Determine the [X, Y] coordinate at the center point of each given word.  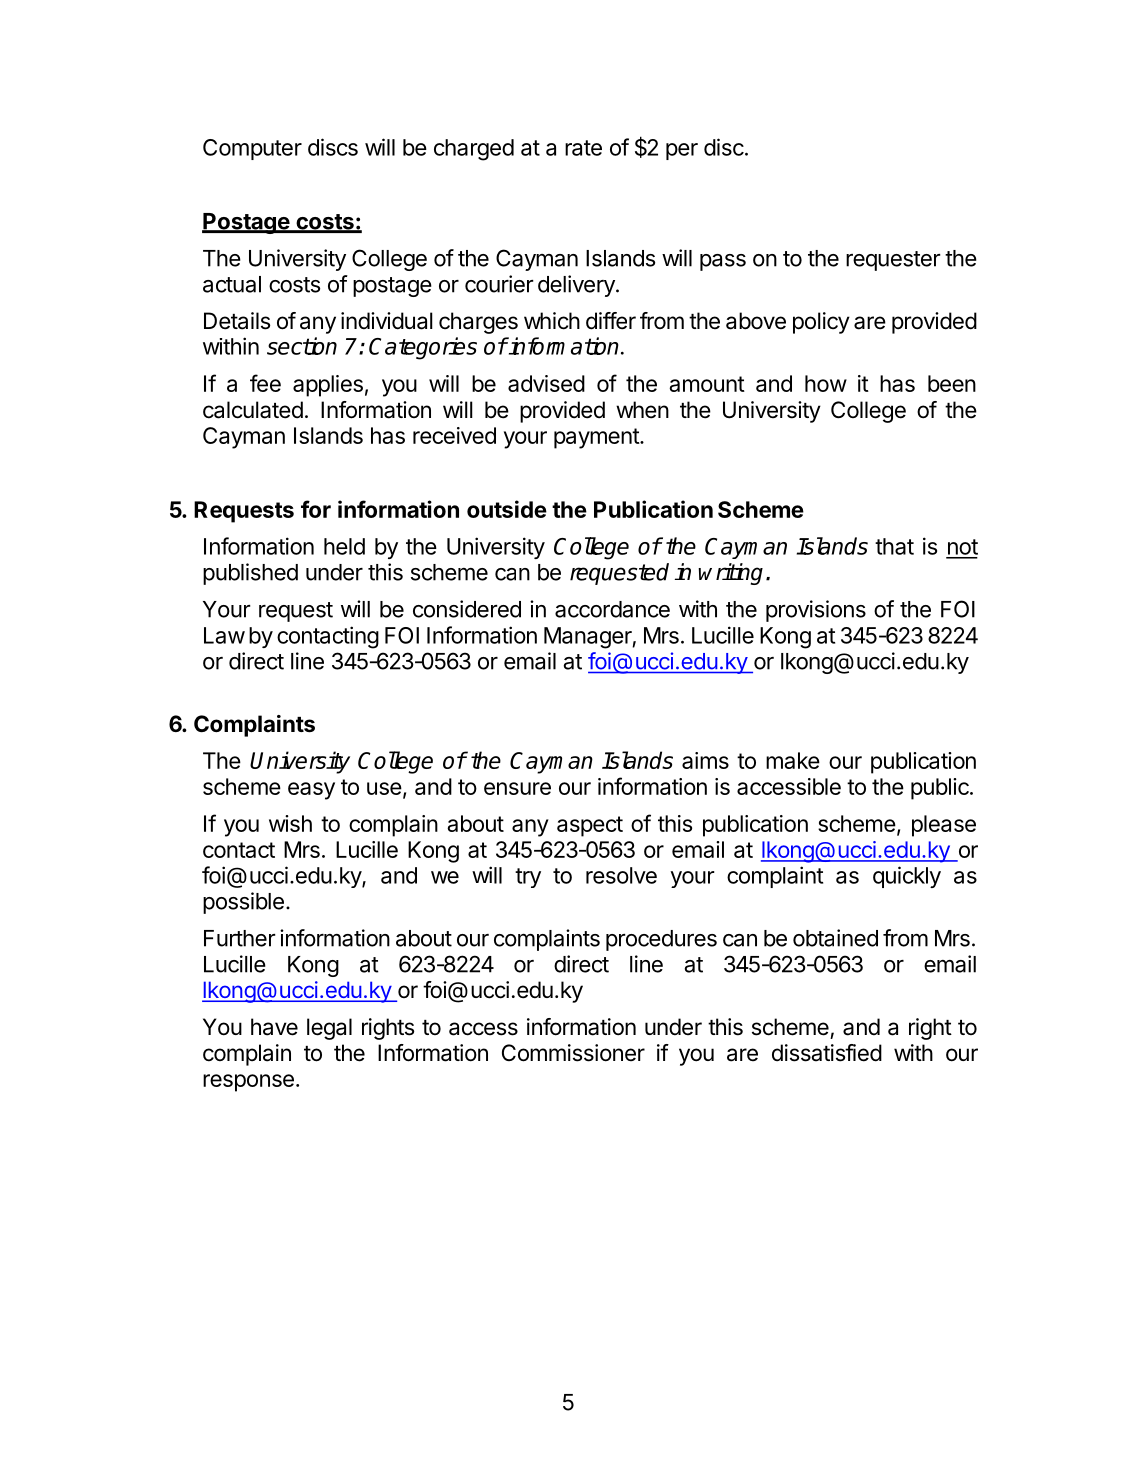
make [793, 760]
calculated [253, 410]
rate [583, 148]
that [894, 546]
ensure [517, 788]
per [682, 151]
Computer [252, 149]
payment [597, 438]
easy [311, 791]
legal [329, 1029]
